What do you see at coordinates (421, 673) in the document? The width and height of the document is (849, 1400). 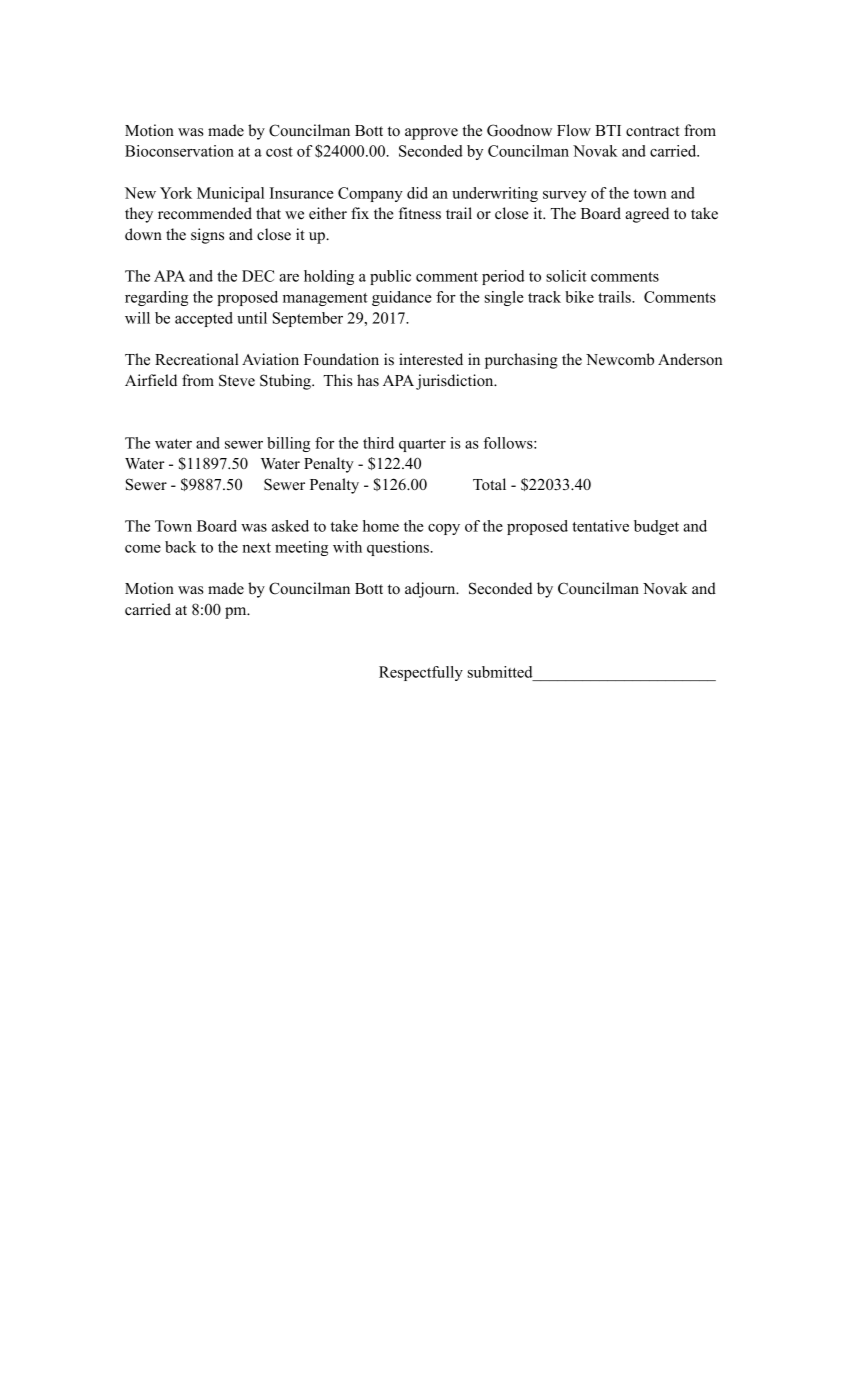 I see `Respectfully` at bounding box center [421, 673].
